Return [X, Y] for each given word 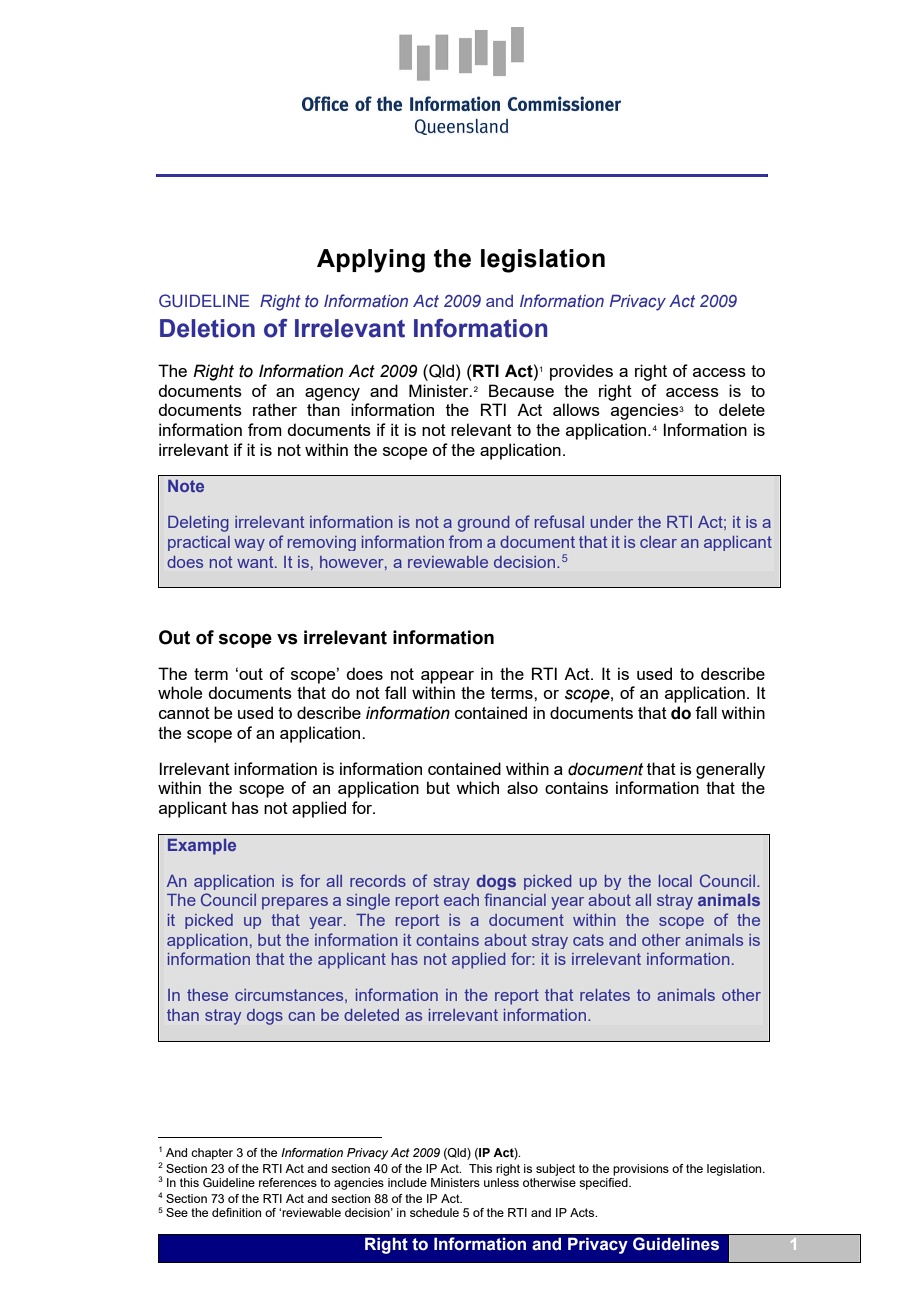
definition [236, 1212]
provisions [641, 1170]
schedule [434, 1212]
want [256, 562]
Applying [371, 261]
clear [658, 542]
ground [483, 524]
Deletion [207, 328]
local [675, 881]
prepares [295, 903]
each [461, 900]
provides [581, 372]
